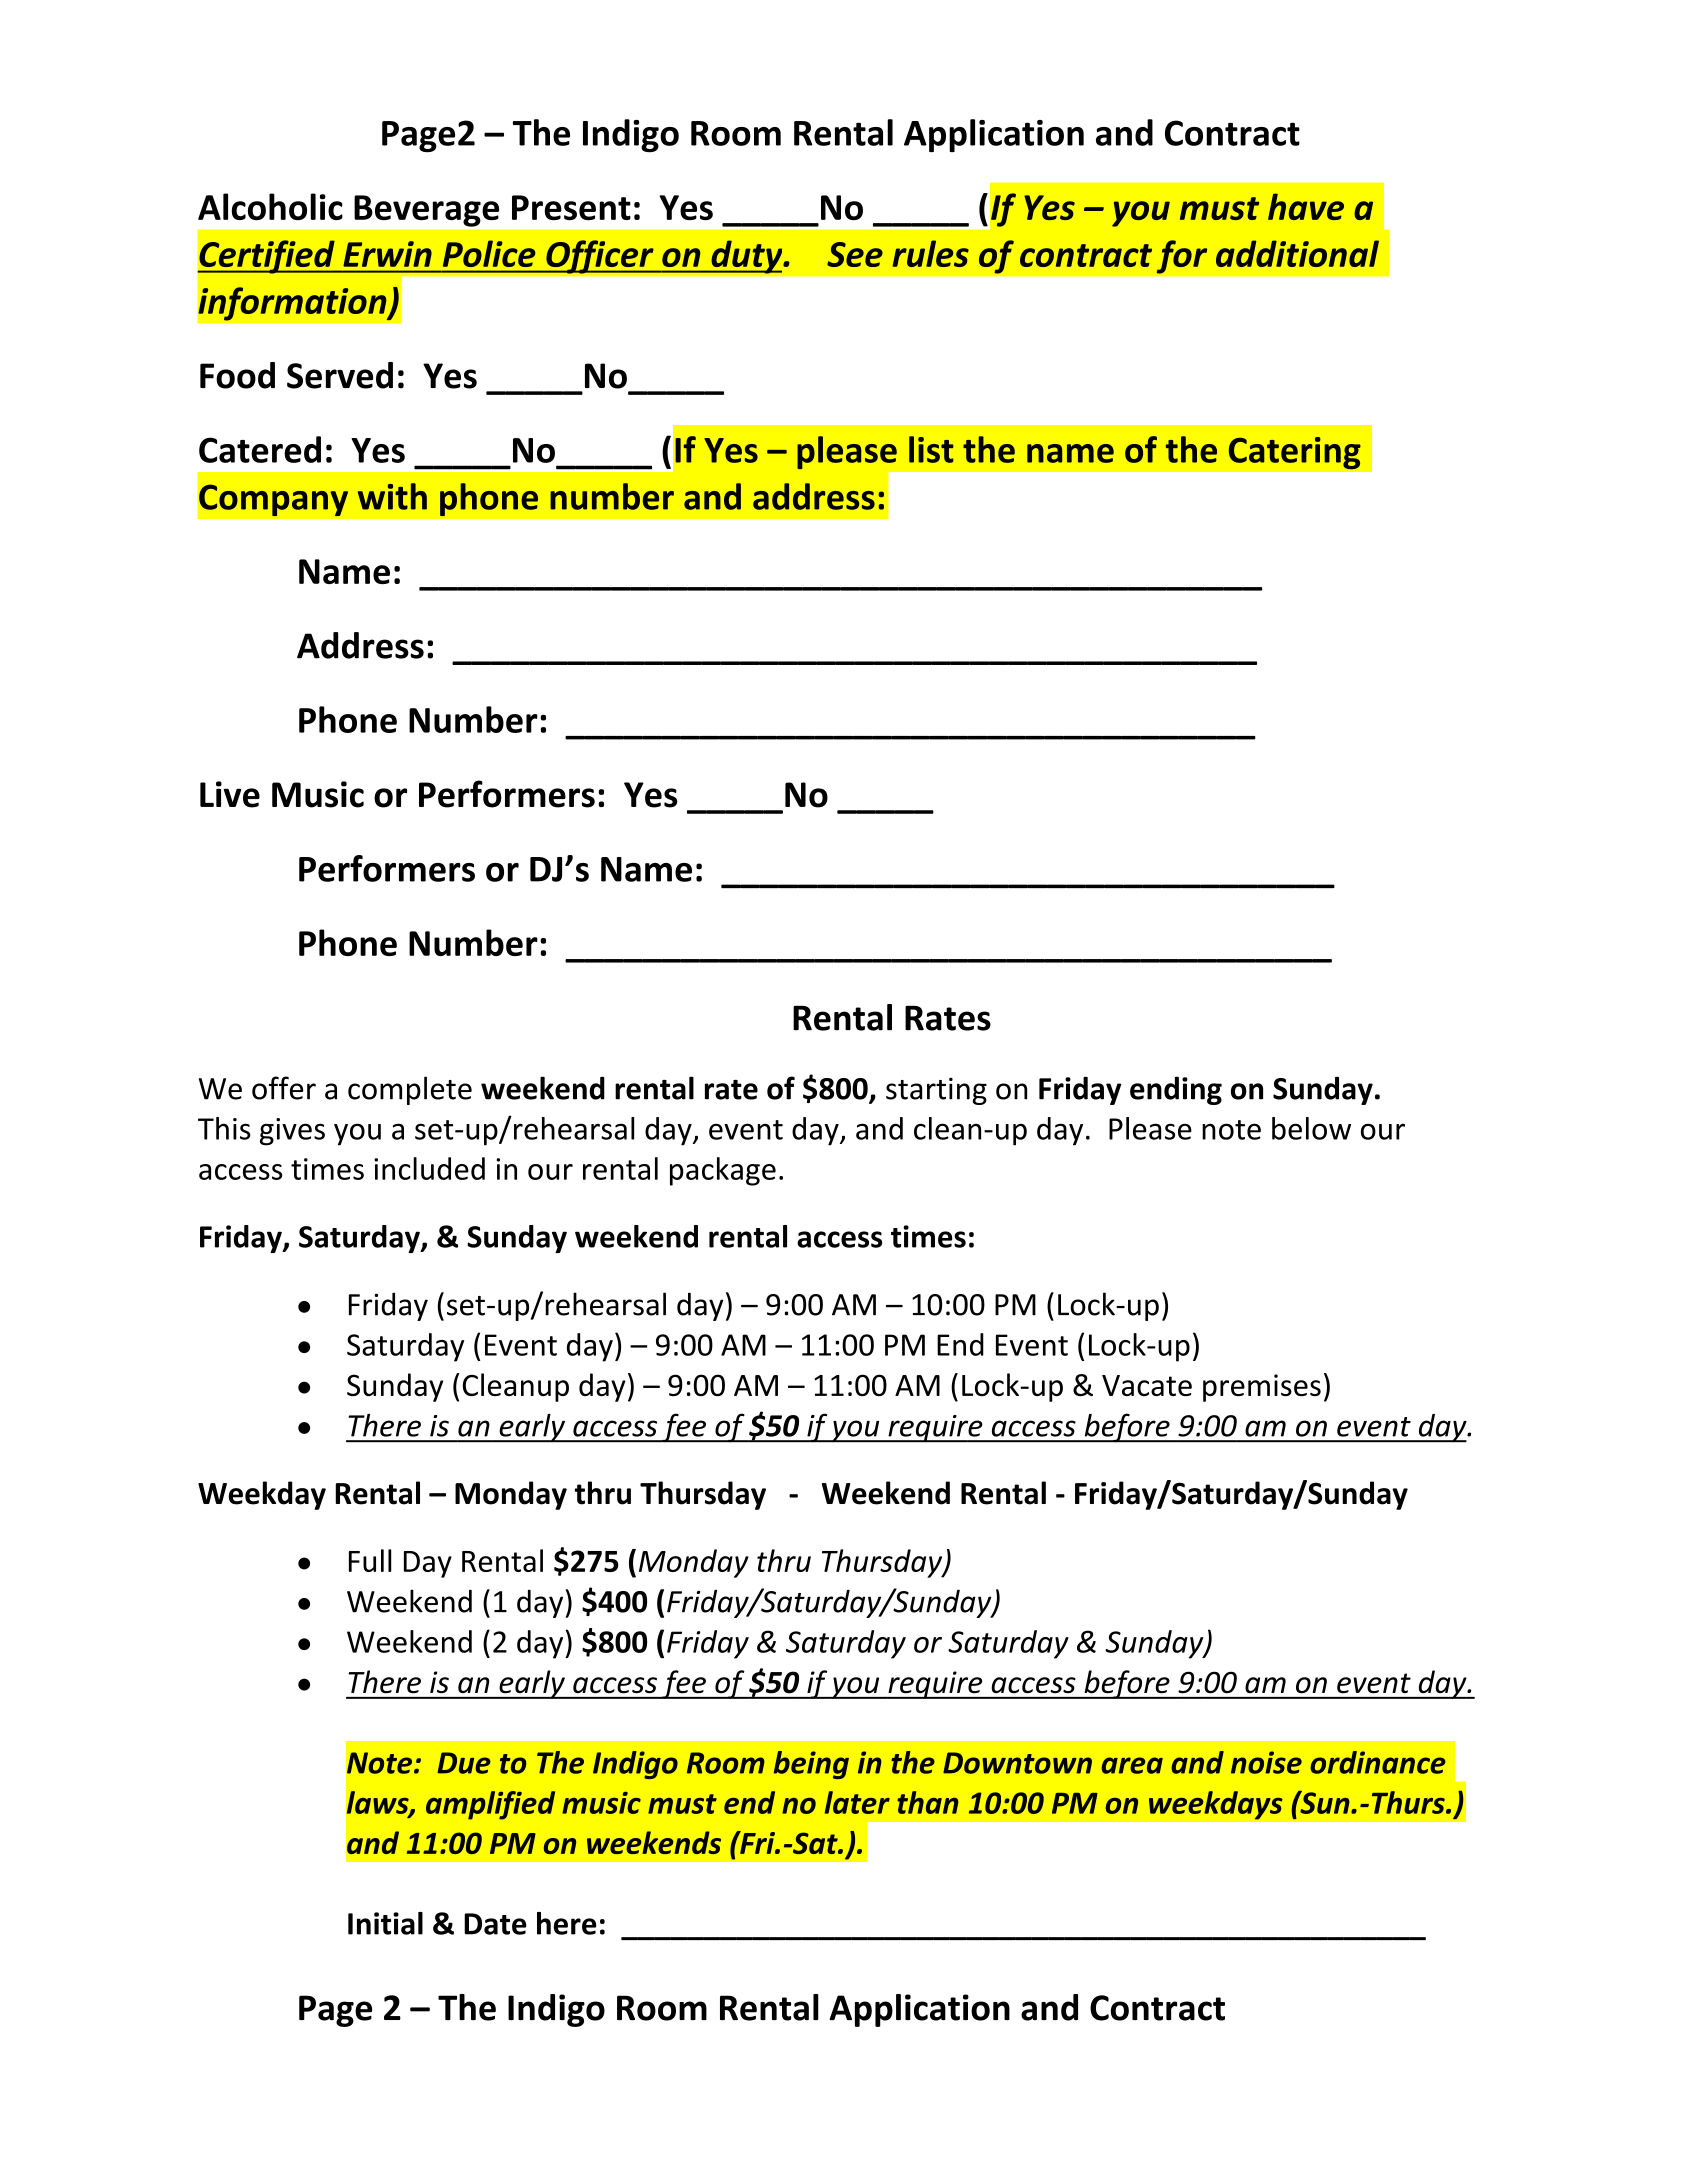 This screenshot has height=2175, width=1681. What do you see at coordinates (1297, 253) in the screenshot?
I see `additional` at bounding box center [1297, 253].
